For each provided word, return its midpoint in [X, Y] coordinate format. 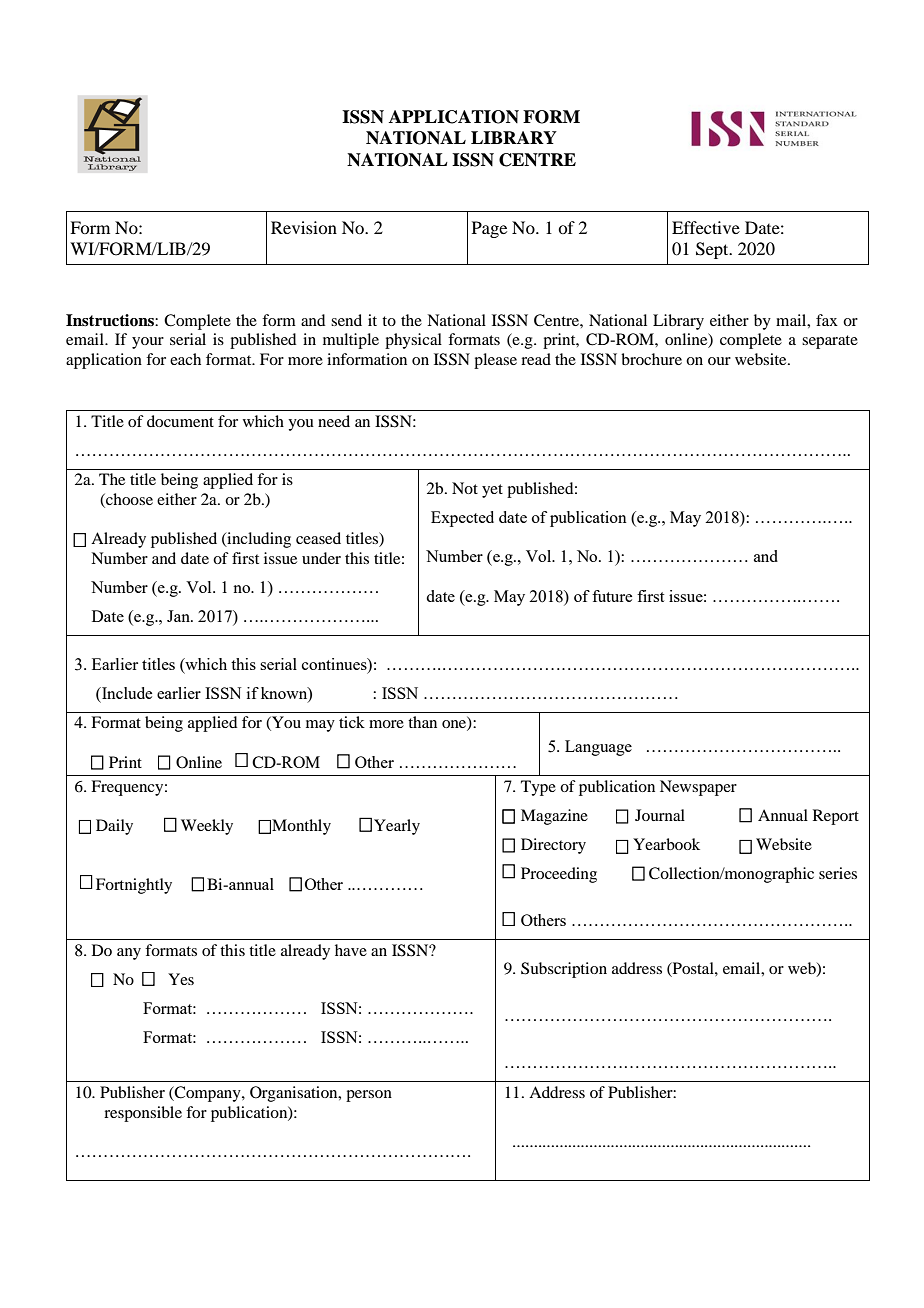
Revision [304, 227]
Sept [713, 250]
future [612, 596]
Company [208, 1094]
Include [126, 693]
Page [489, 229]
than [422, 722]
